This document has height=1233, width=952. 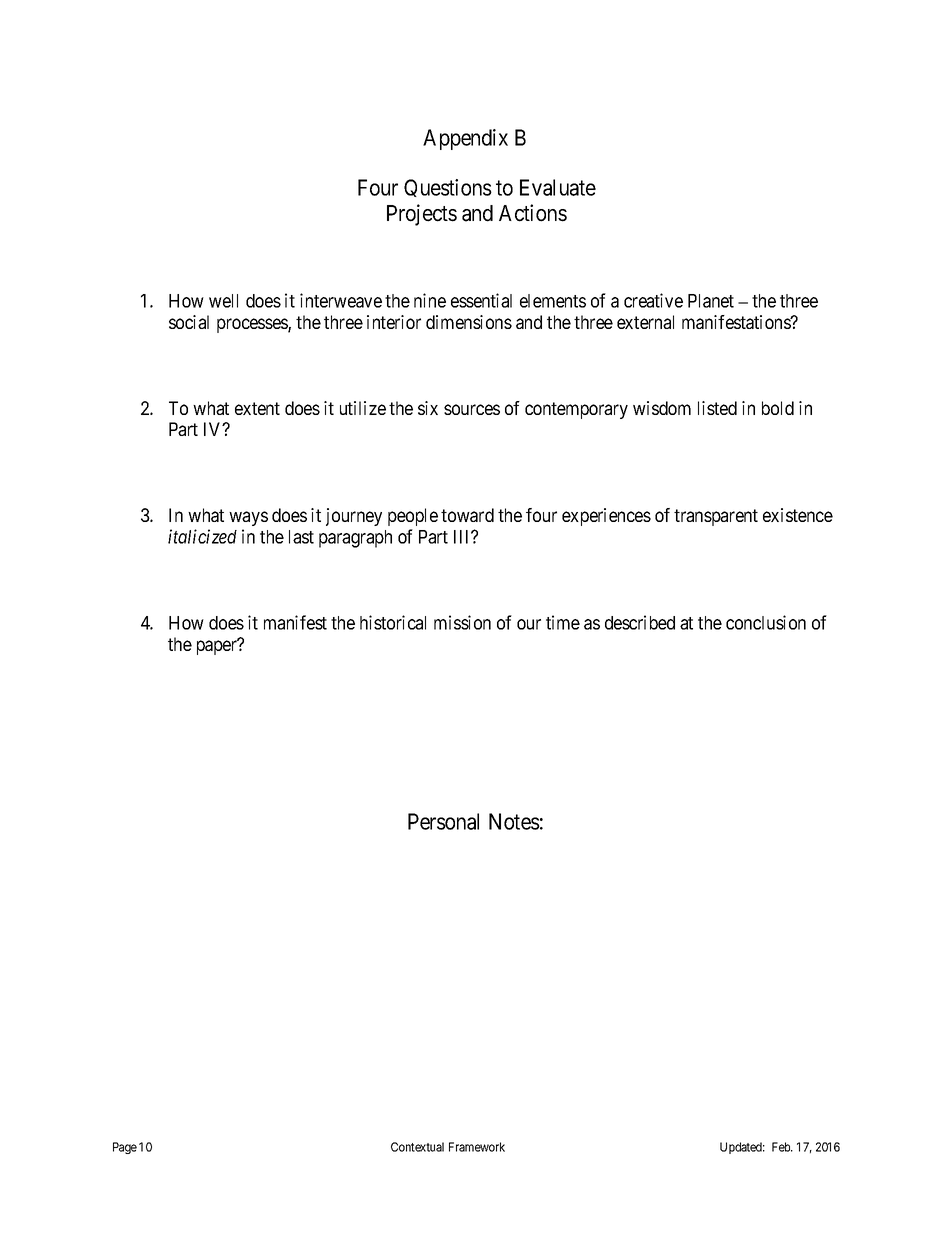 I want to click on paper, so click(x=218, y=647).
